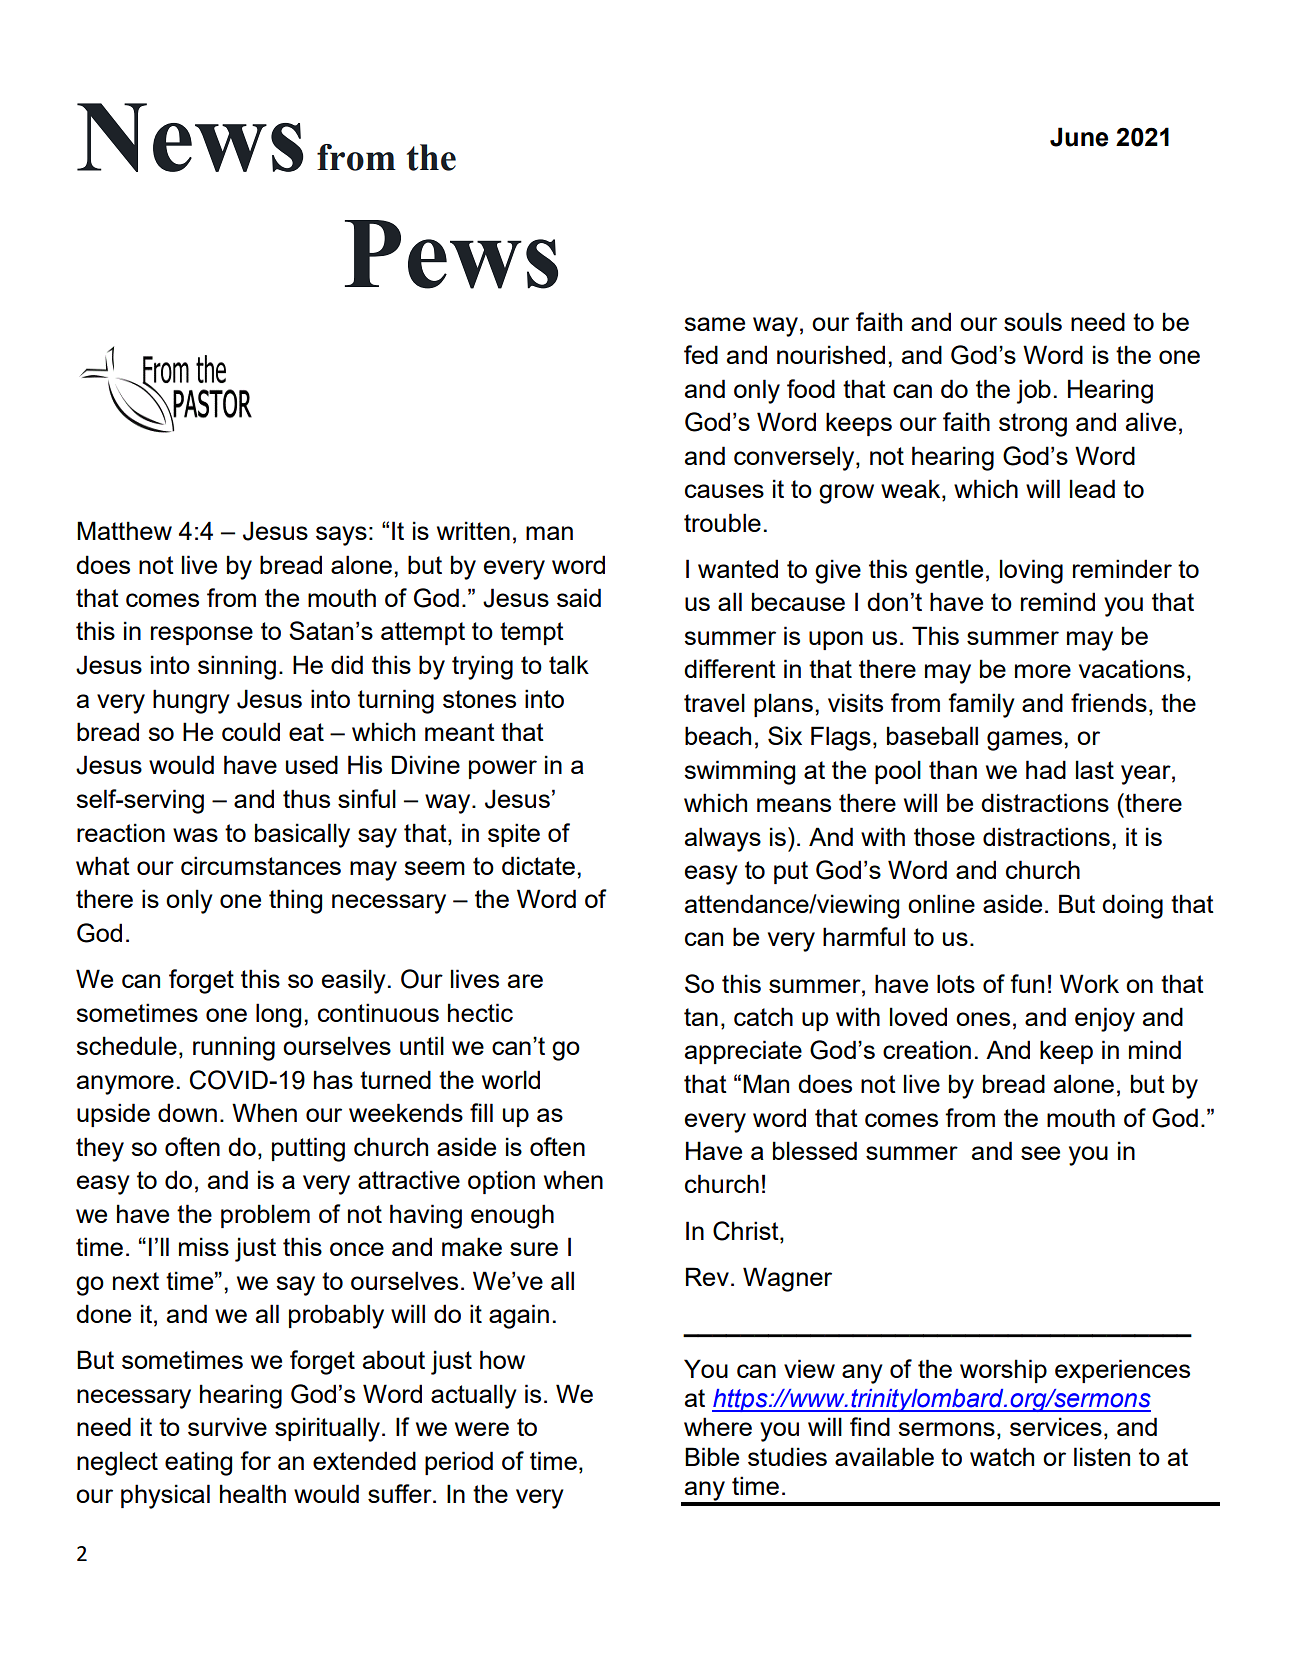 This screenshot has width=1292, height=1672. What do you see at coordinates (525, 981) in the screenshot?
I see `are` at bounding box center [525, 981].
